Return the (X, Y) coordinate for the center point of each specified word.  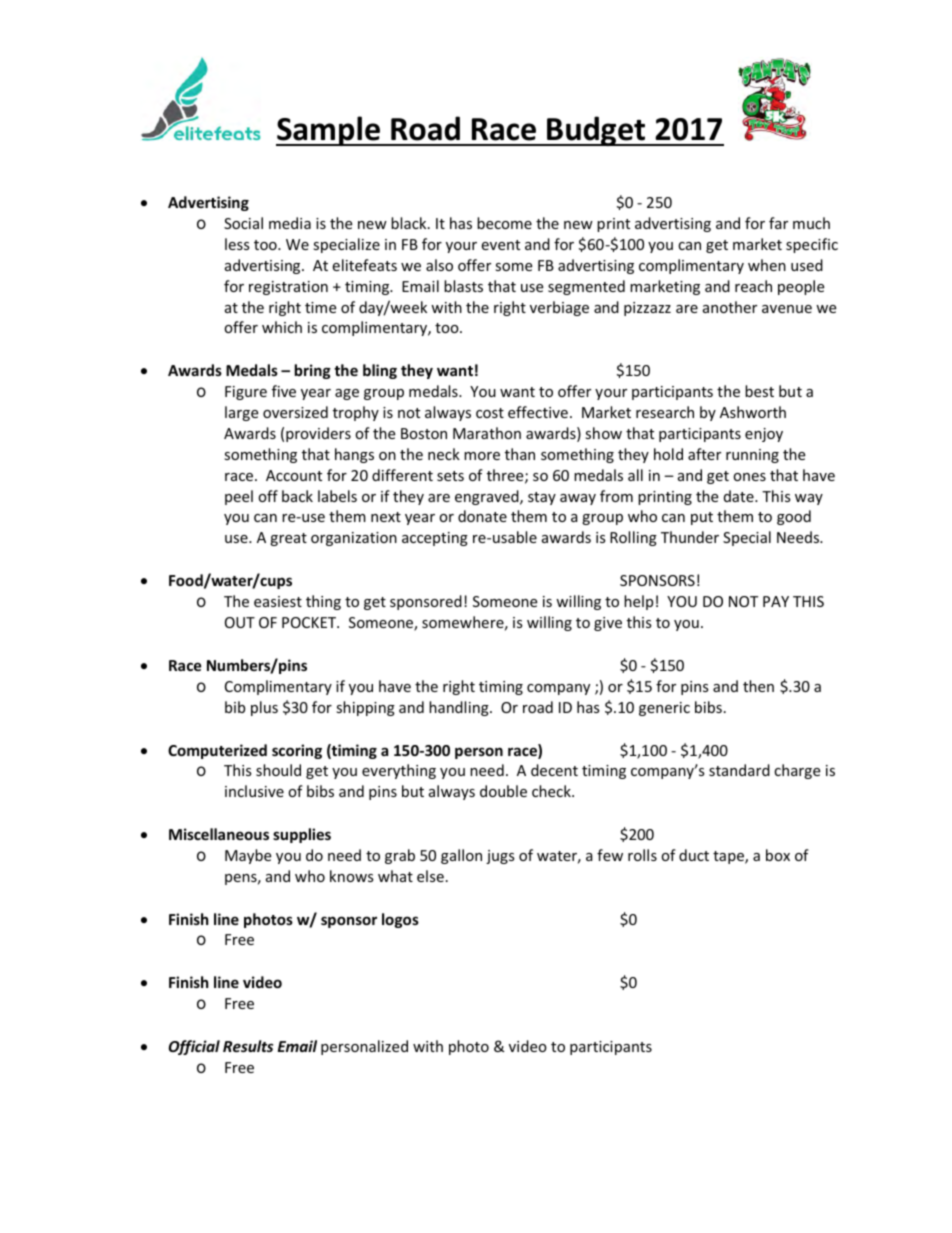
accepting (435, 539)
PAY (776, 601)
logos (400, 920)
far (778, 223)
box (778, 855)
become (504, 223)
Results (248, 1046)
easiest (278, 601)
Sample (329, 131)
